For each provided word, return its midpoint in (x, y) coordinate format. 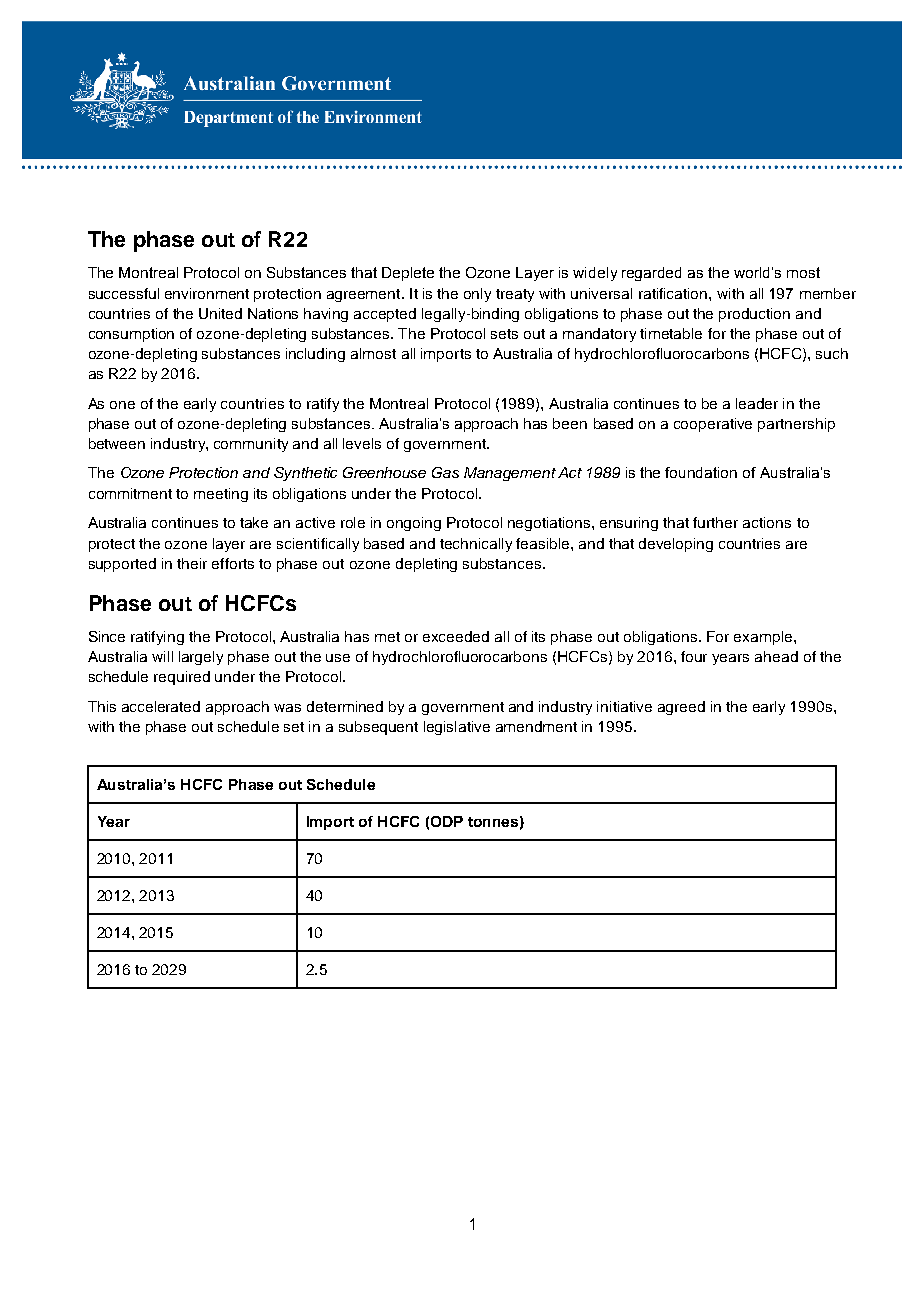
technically (476, 545)
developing (676, 545)
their (192, 563)
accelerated (161, 706)
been (570, 423)
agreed (681, 708)
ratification (674, 293)
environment (207, 293)
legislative (457, 728)
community (251, 445)
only (477, 295)
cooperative (713, 425)
